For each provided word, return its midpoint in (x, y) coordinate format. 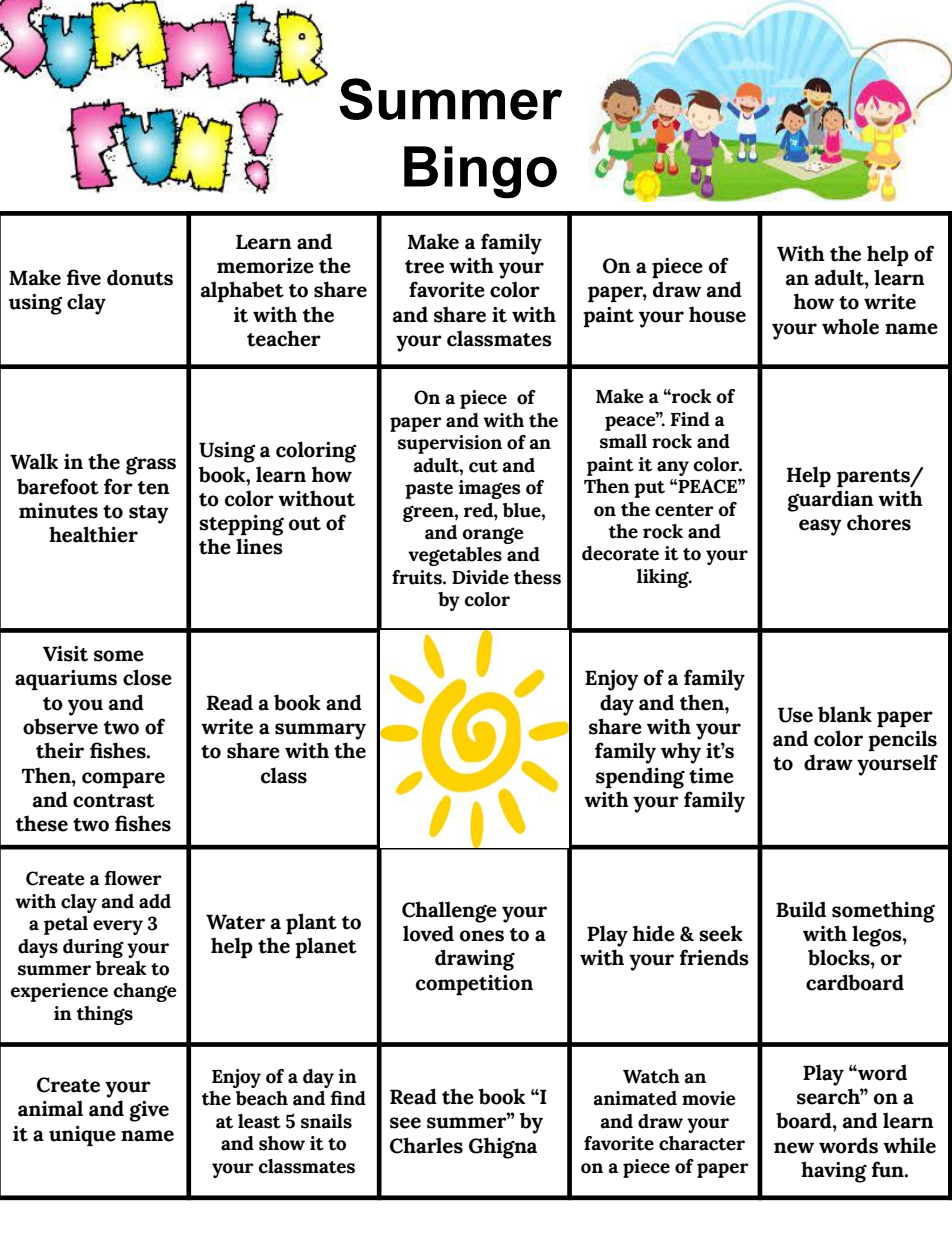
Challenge (449, 912)
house (717, 314)
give (149, 1111)
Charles (426, 1145)
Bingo (480, 172)
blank (845, 714)
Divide (480, 577)
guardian (831, 501)
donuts (140, 277)
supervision (450, 444)
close (147, 677)
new (794, 1148)
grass (151, 465)
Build (801, 909)
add (155, 901)
